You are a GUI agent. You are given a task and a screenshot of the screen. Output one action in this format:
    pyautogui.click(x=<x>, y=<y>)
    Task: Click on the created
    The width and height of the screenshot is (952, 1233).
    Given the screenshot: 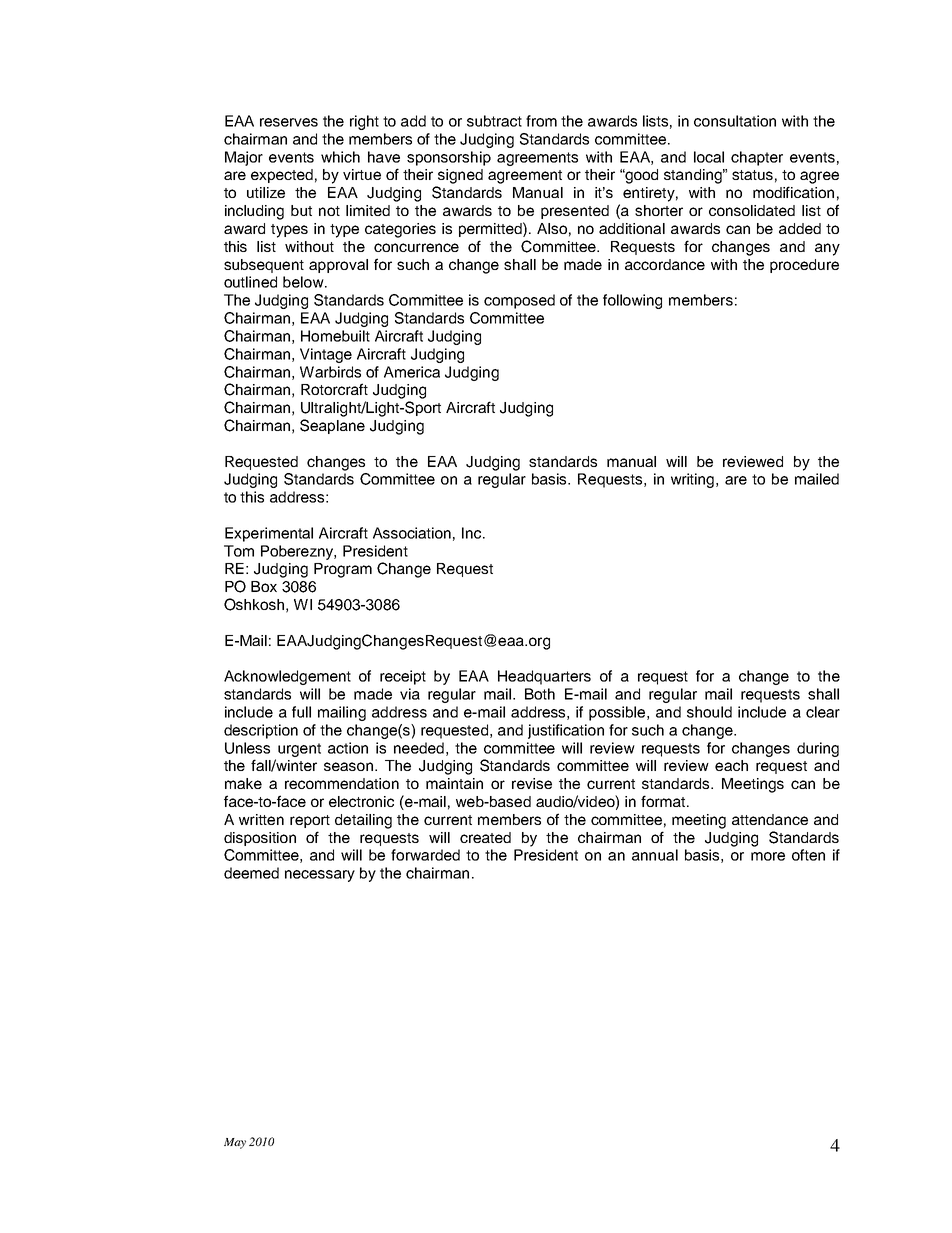 What is the action you would take?
    pyautogui.click(x=485, y=837)
